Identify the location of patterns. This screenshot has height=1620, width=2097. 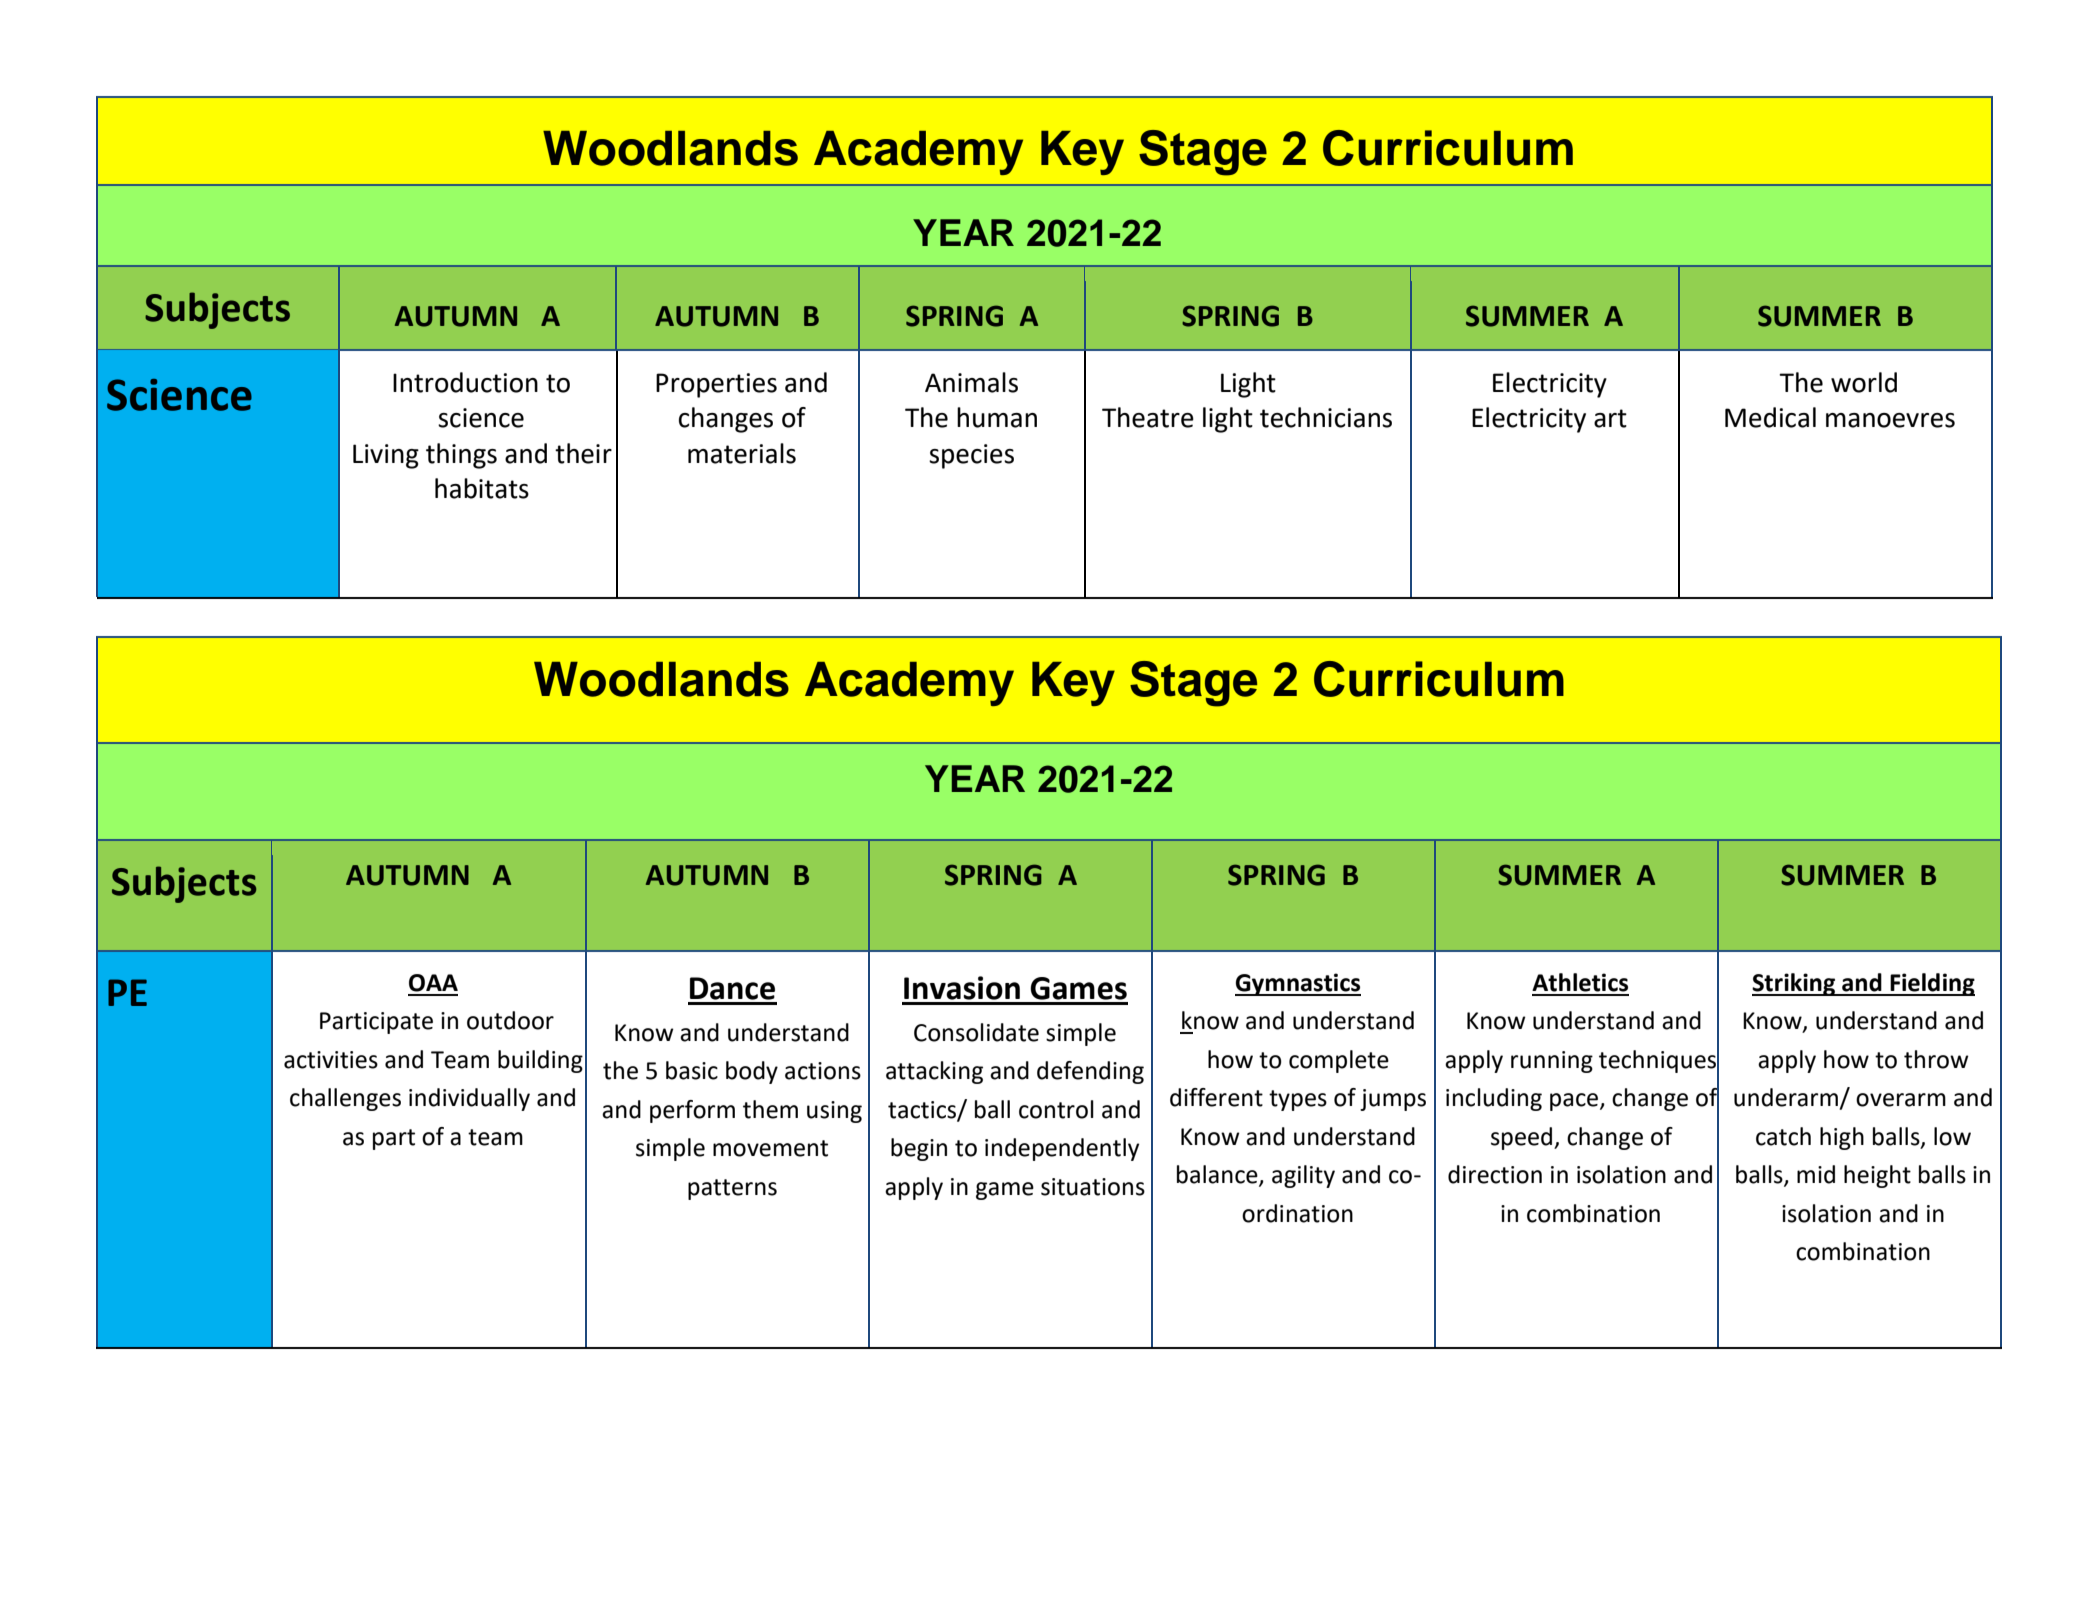
(732, 1189).
